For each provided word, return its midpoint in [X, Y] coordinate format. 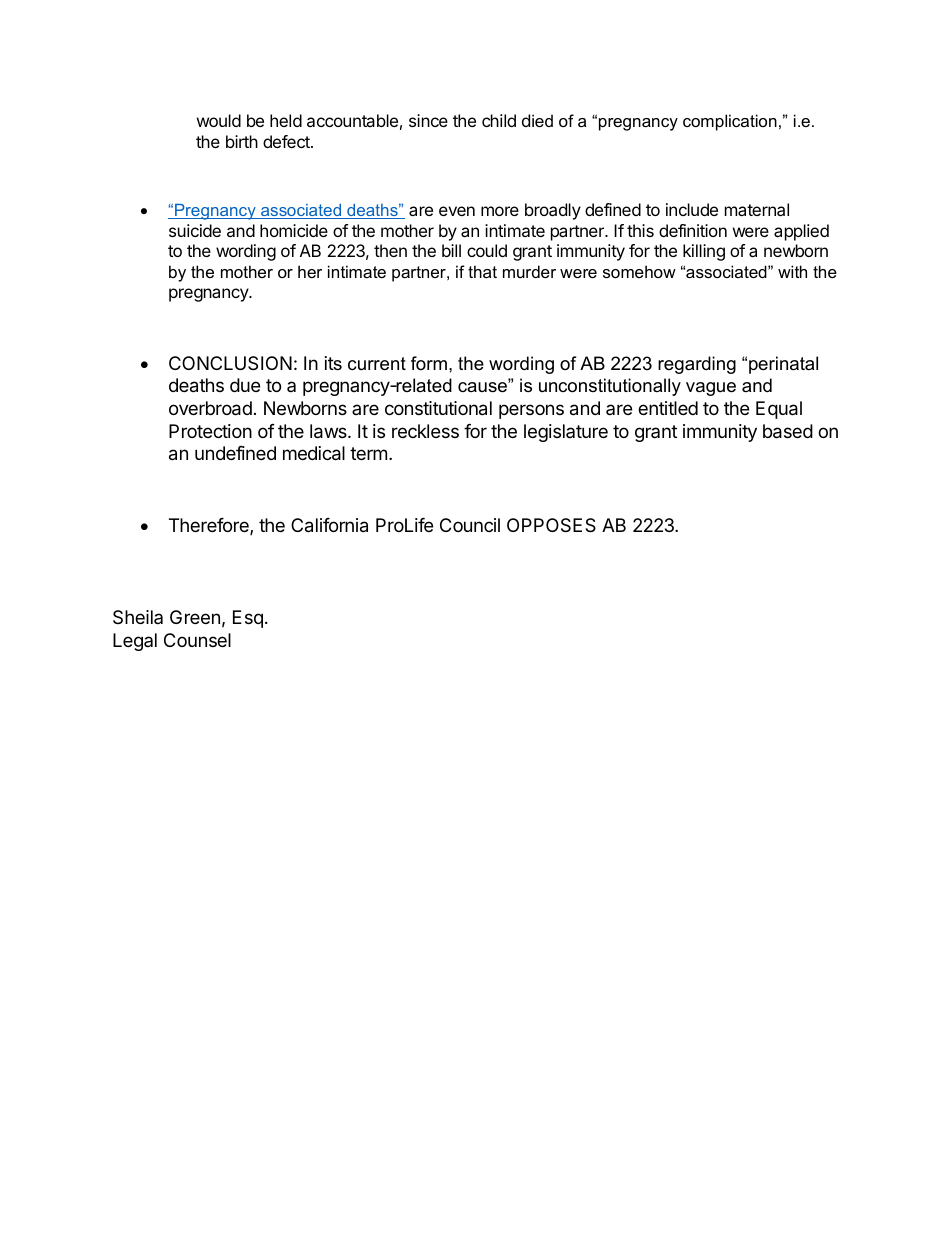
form [429, 363]
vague [711, 389]
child [499, 120]
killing [704, 252]
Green [195, 617]
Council [470, 525]
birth [242, 141]
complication [730, 122]
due [245, 385]
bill [451, 250]
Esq [248, 619]
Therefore [210, 526]
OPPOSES [551, 525]
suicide [195, 230]
